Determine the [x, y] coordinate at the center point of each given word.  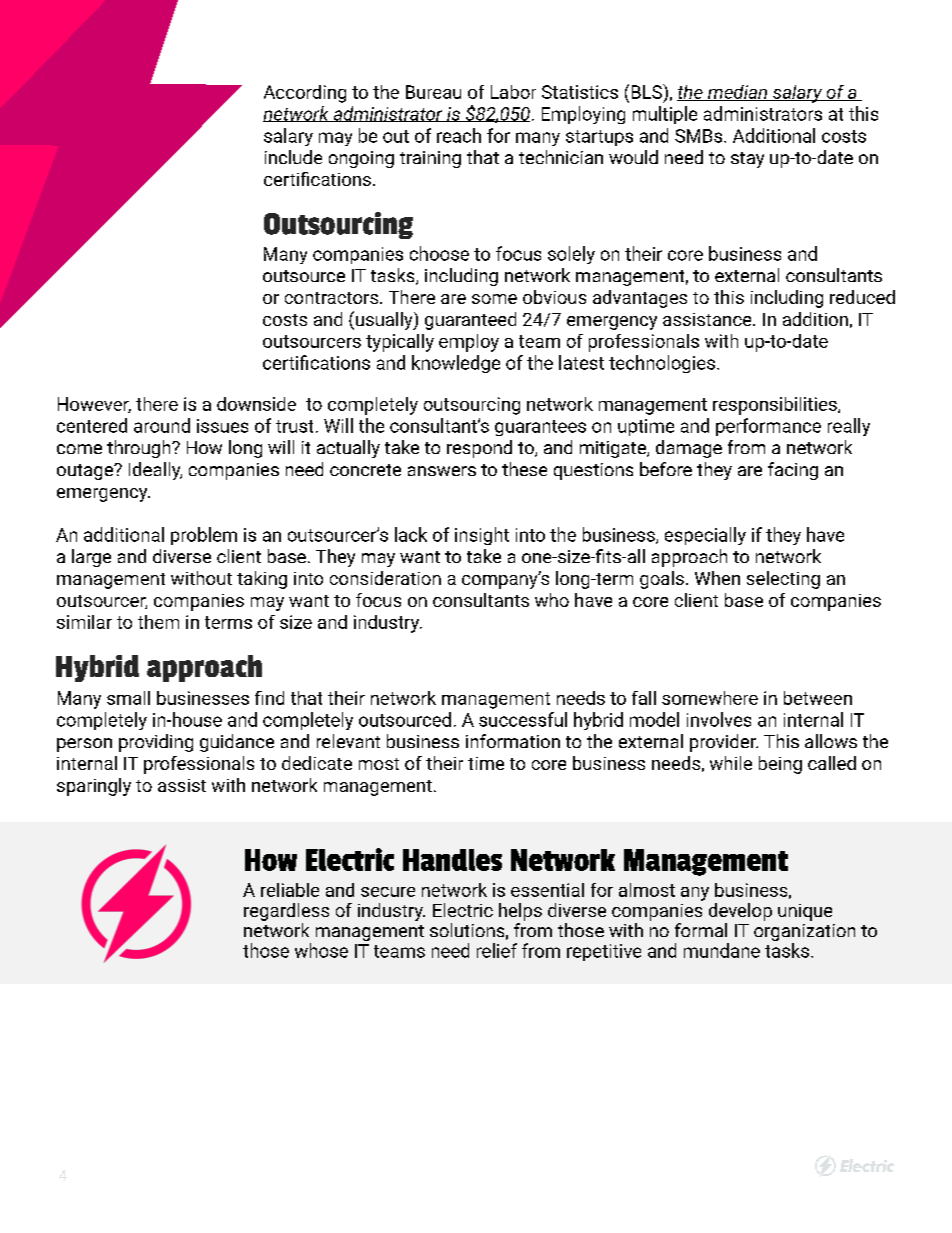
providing [156, 743]
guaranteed [470, 321]
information [513, 741]
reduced [862, 297]
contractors [333, 298]
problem [204, 536]
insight [482, 536]
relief [497, 950]
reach [459, 135]
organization [804, 934]
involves [719, 719]
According [305, 94]
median [738, 93]
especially [705, 536]
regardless [286, 912]
